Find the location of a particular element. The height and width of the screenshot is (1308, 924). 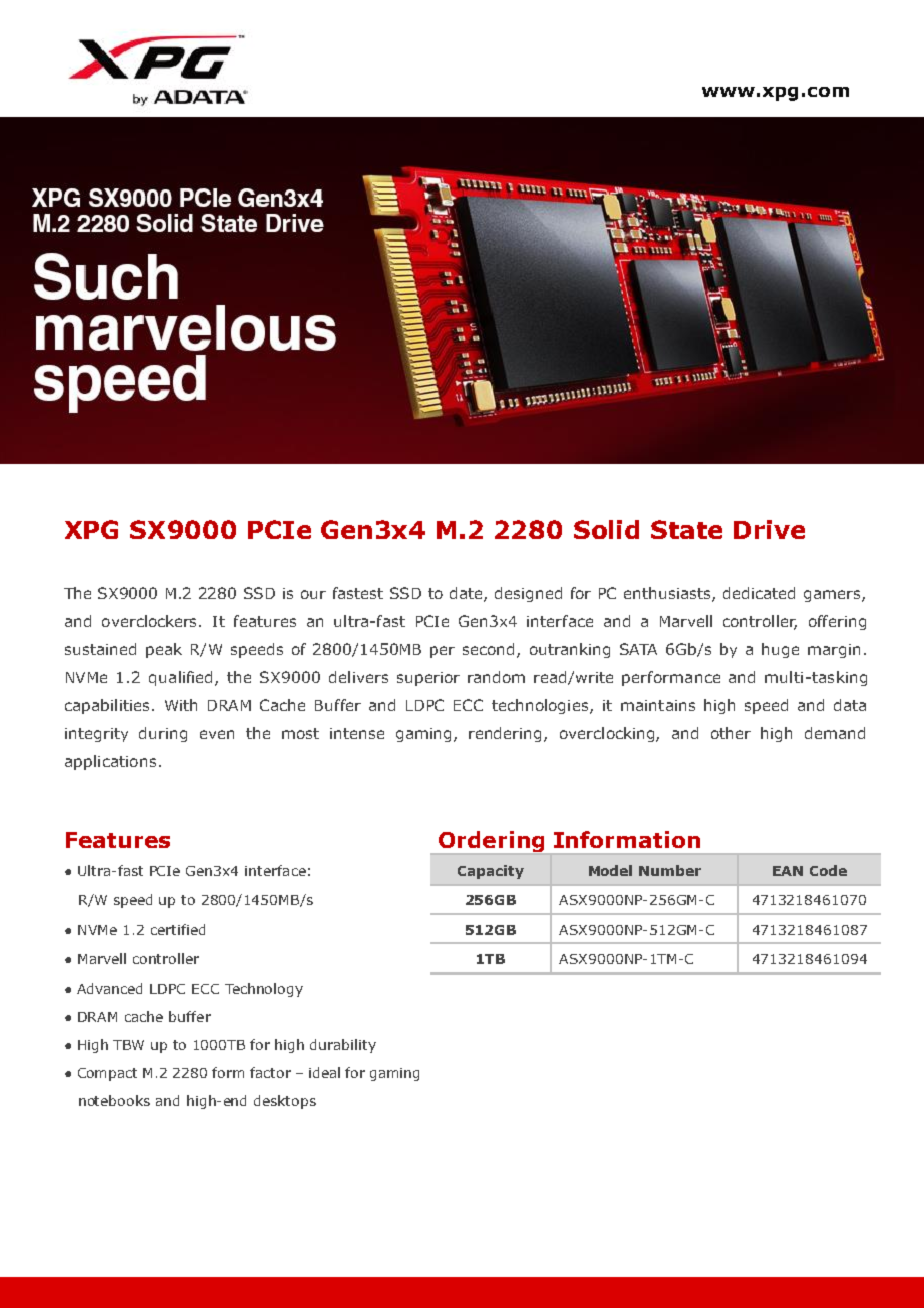

durability is located at coordinates (343, 1046).
